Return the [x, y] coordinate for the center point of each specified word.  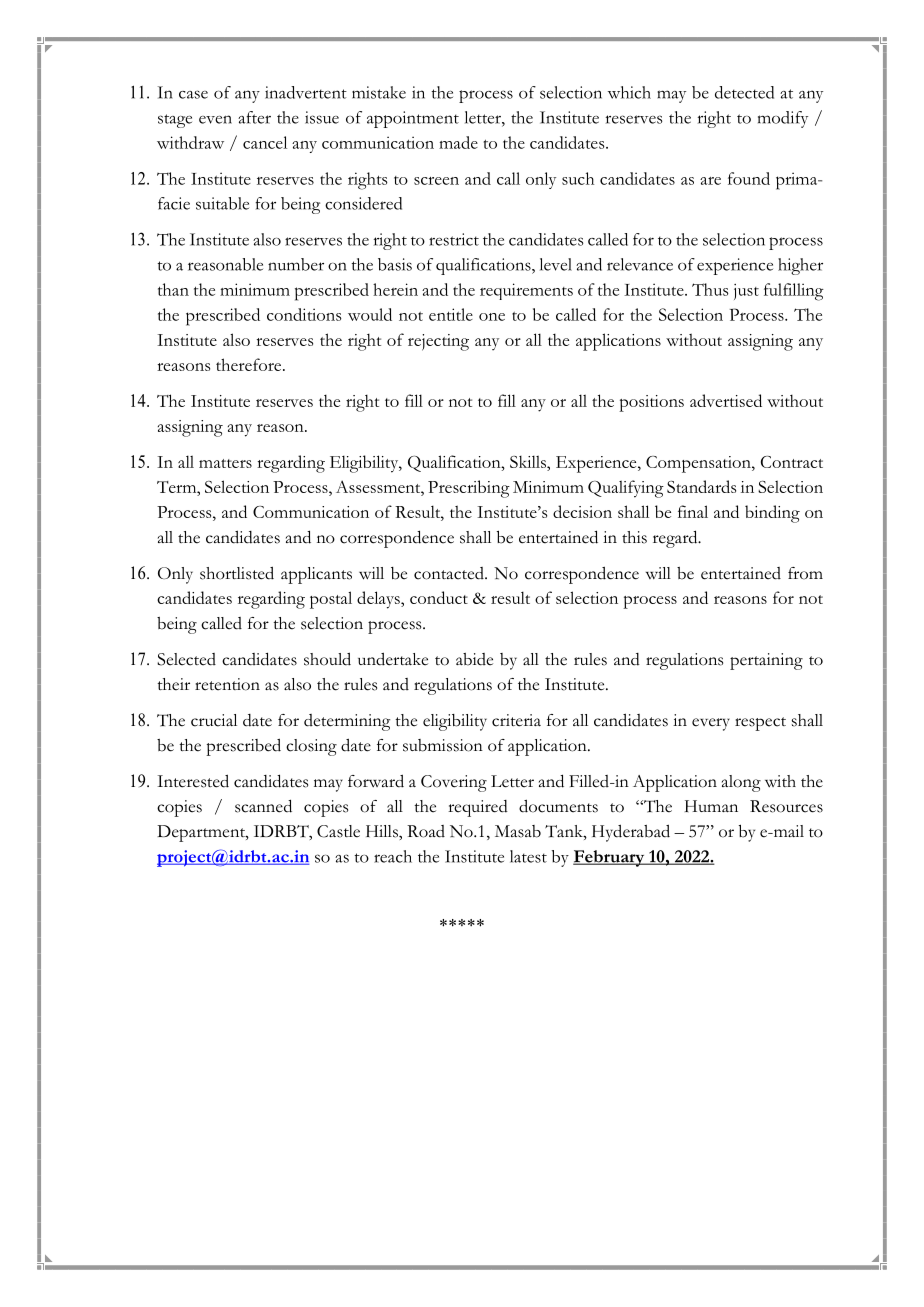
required [478, 808]
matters [225, 463]
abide [474, 659]
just [746, 292]
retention [227, 684]
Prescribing [469, 489]
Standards [701, 486]
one [492, 317]
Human [711, 806]
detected [744, 92]
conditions [304, 314]
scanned [263, 806]
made [458, 142]
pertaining [766, 661]
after [254, 117]
